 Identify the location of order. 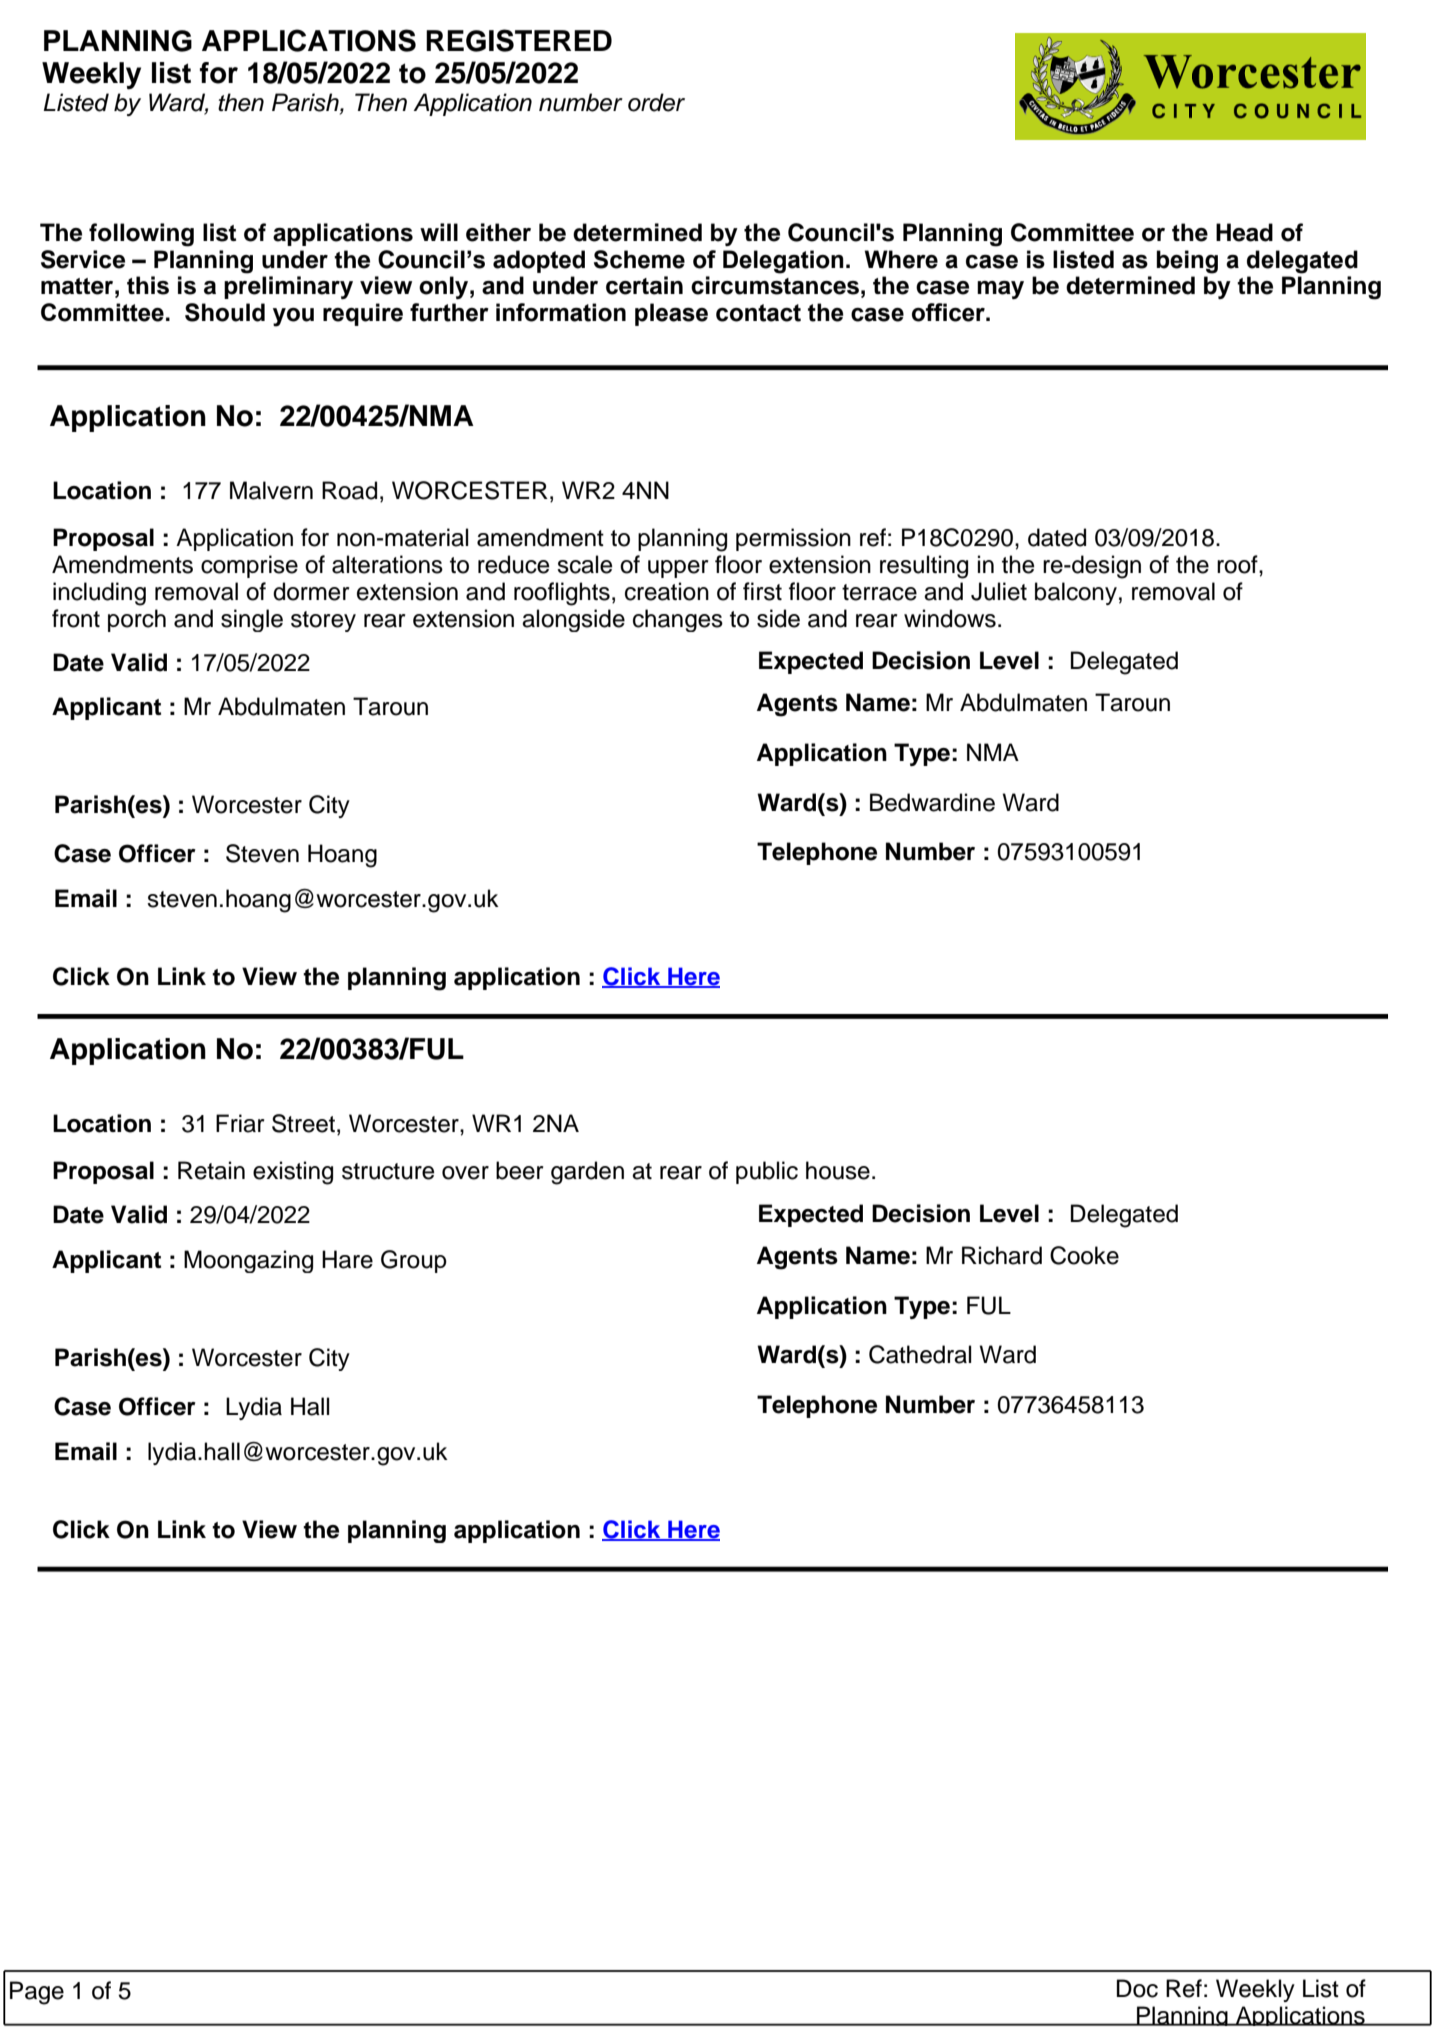
(656, 102).
